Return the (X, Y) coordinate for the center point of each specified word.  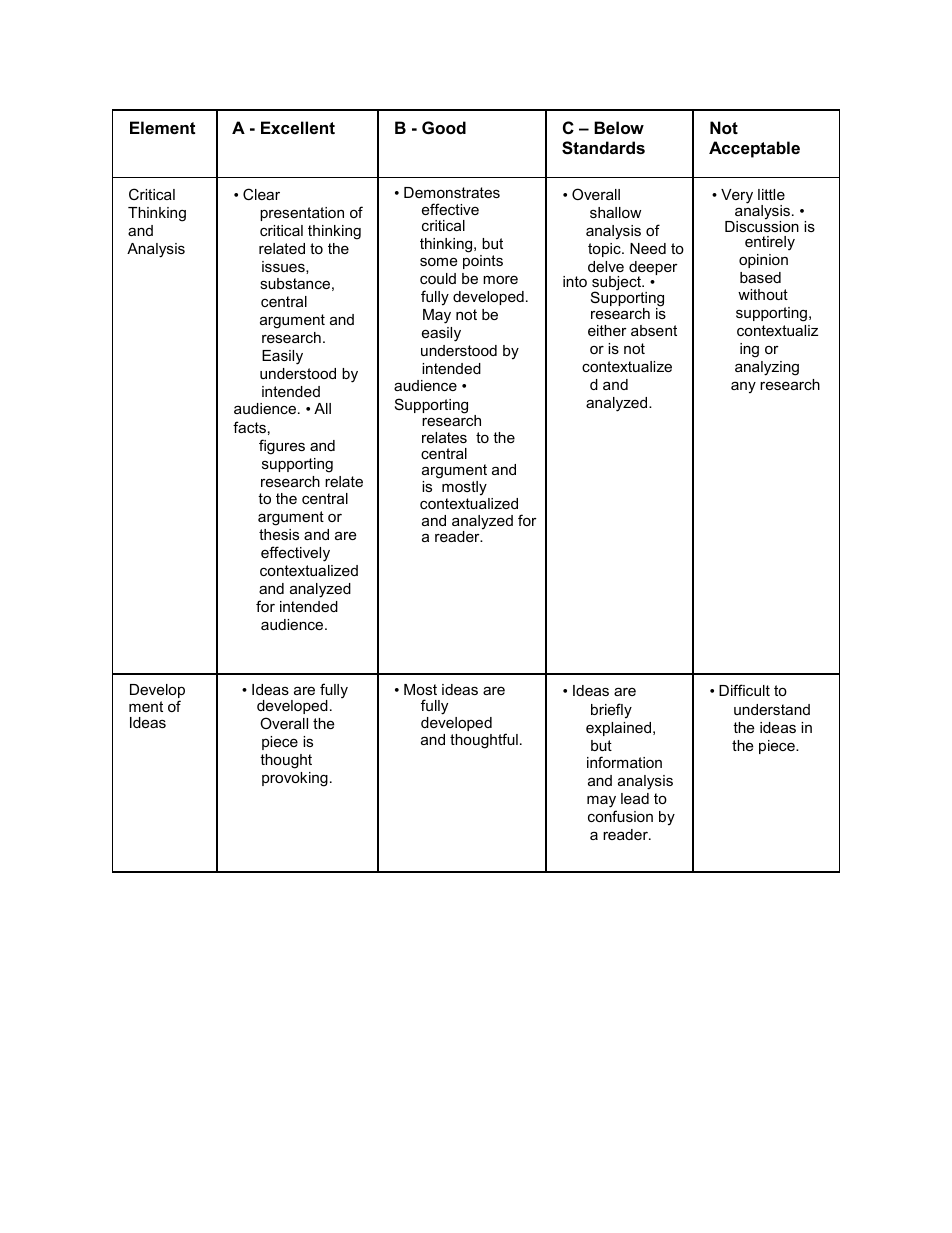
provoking (295, 779)
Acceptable (754, 149)
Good (444, 127)
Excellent (298, 127)
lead (635, 798)
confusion (620, 816)
